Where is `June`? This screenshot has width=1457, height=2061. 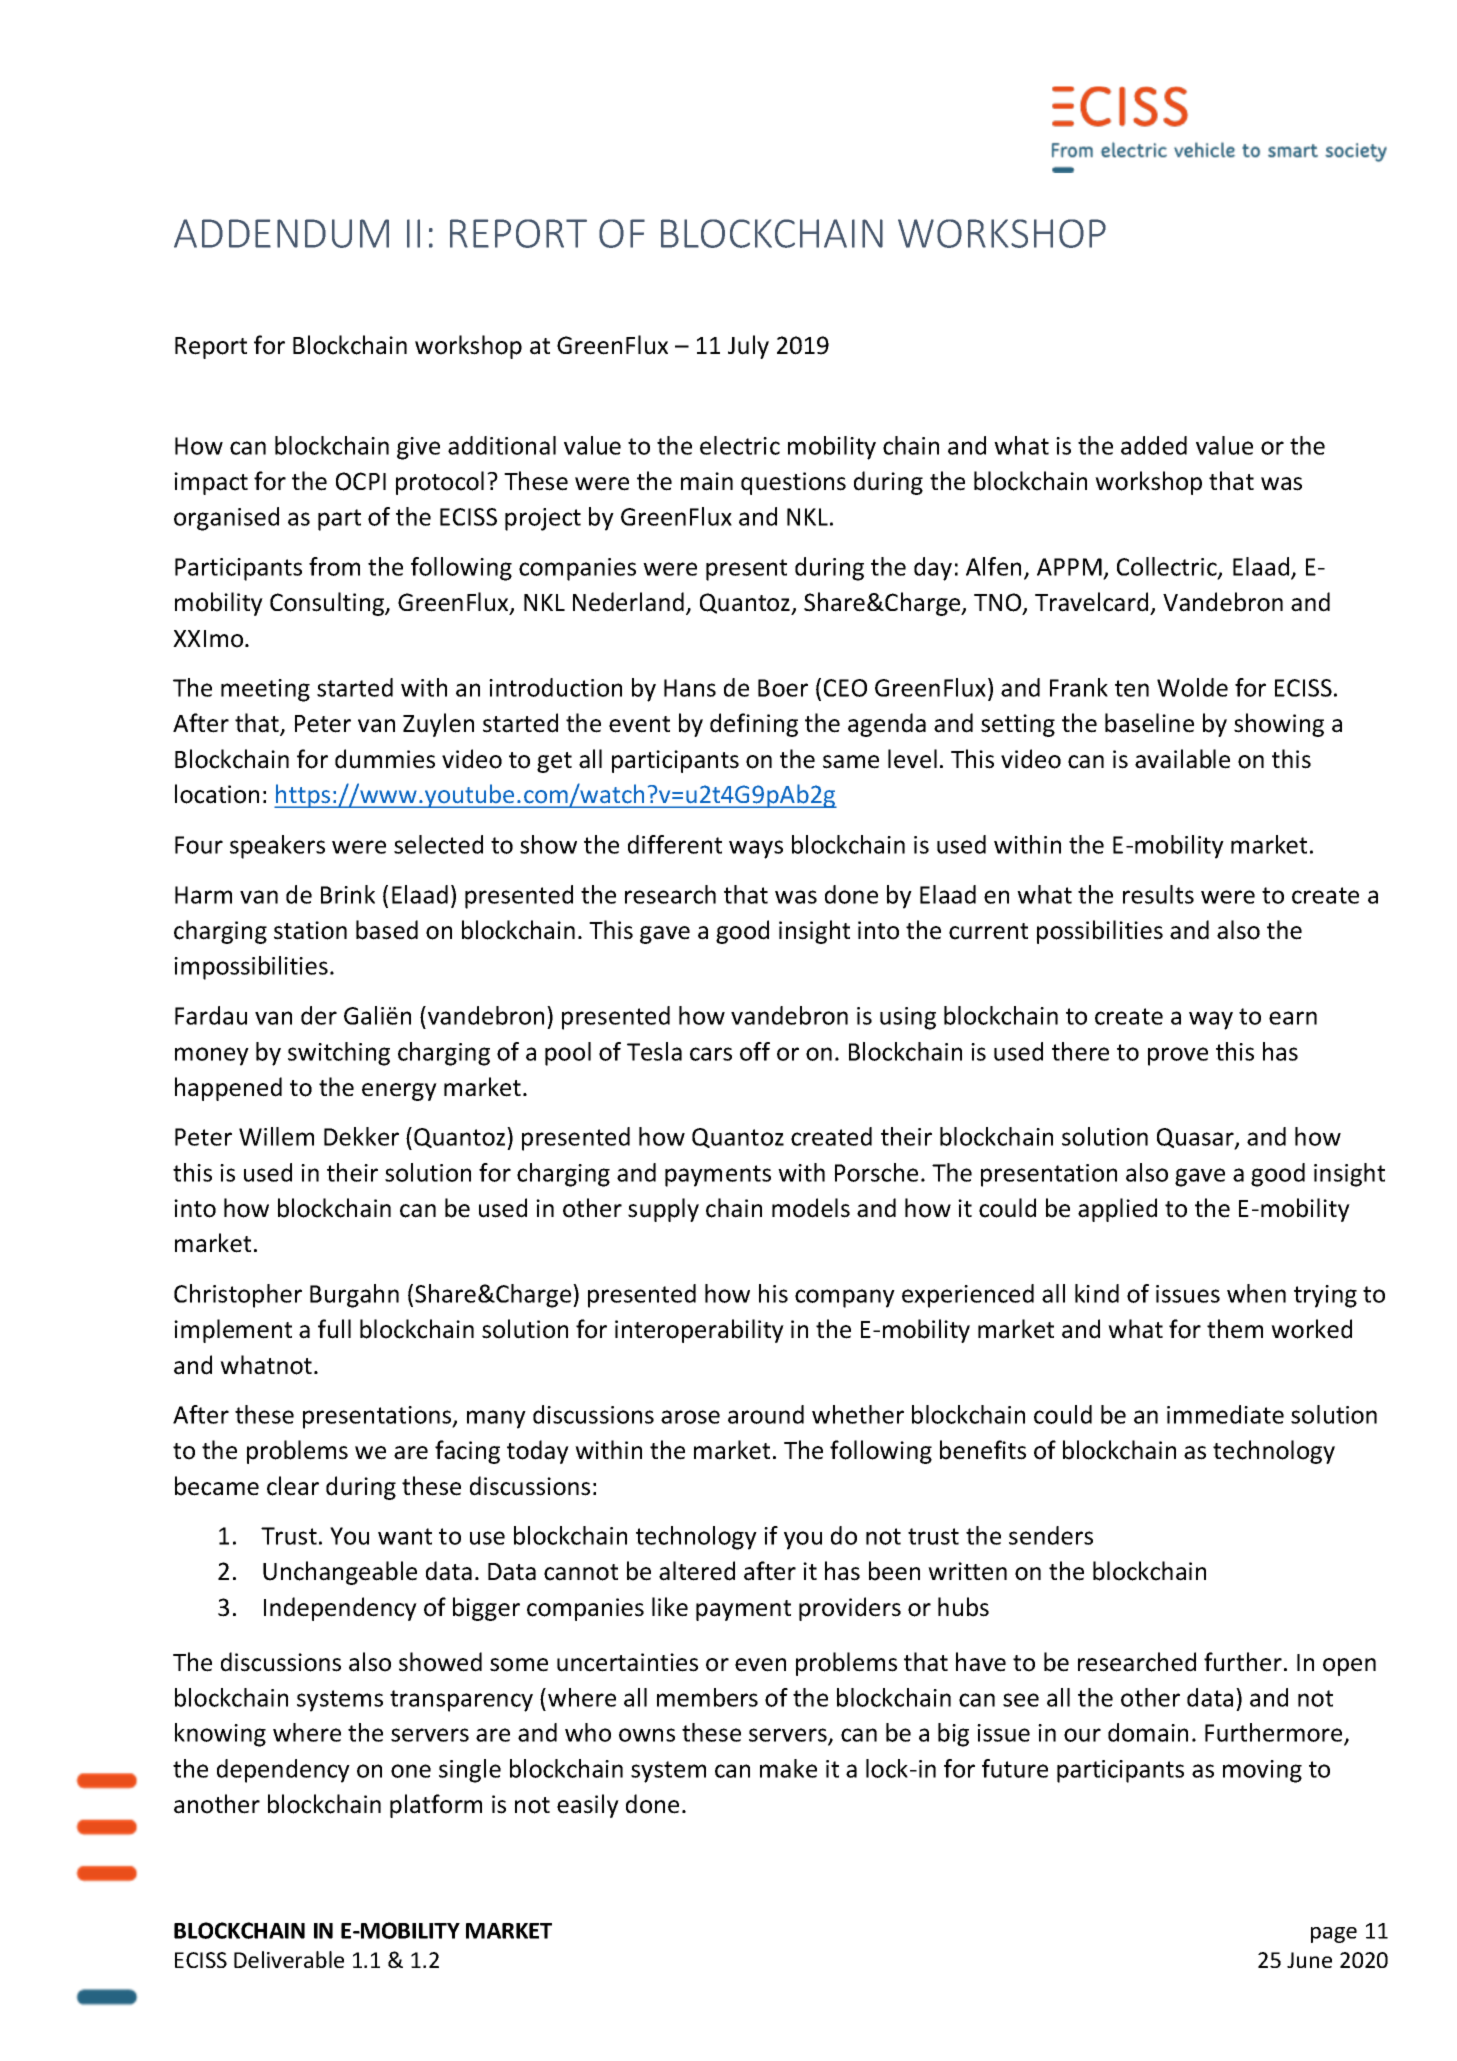 June is located at coordinates (1309, 1960).
